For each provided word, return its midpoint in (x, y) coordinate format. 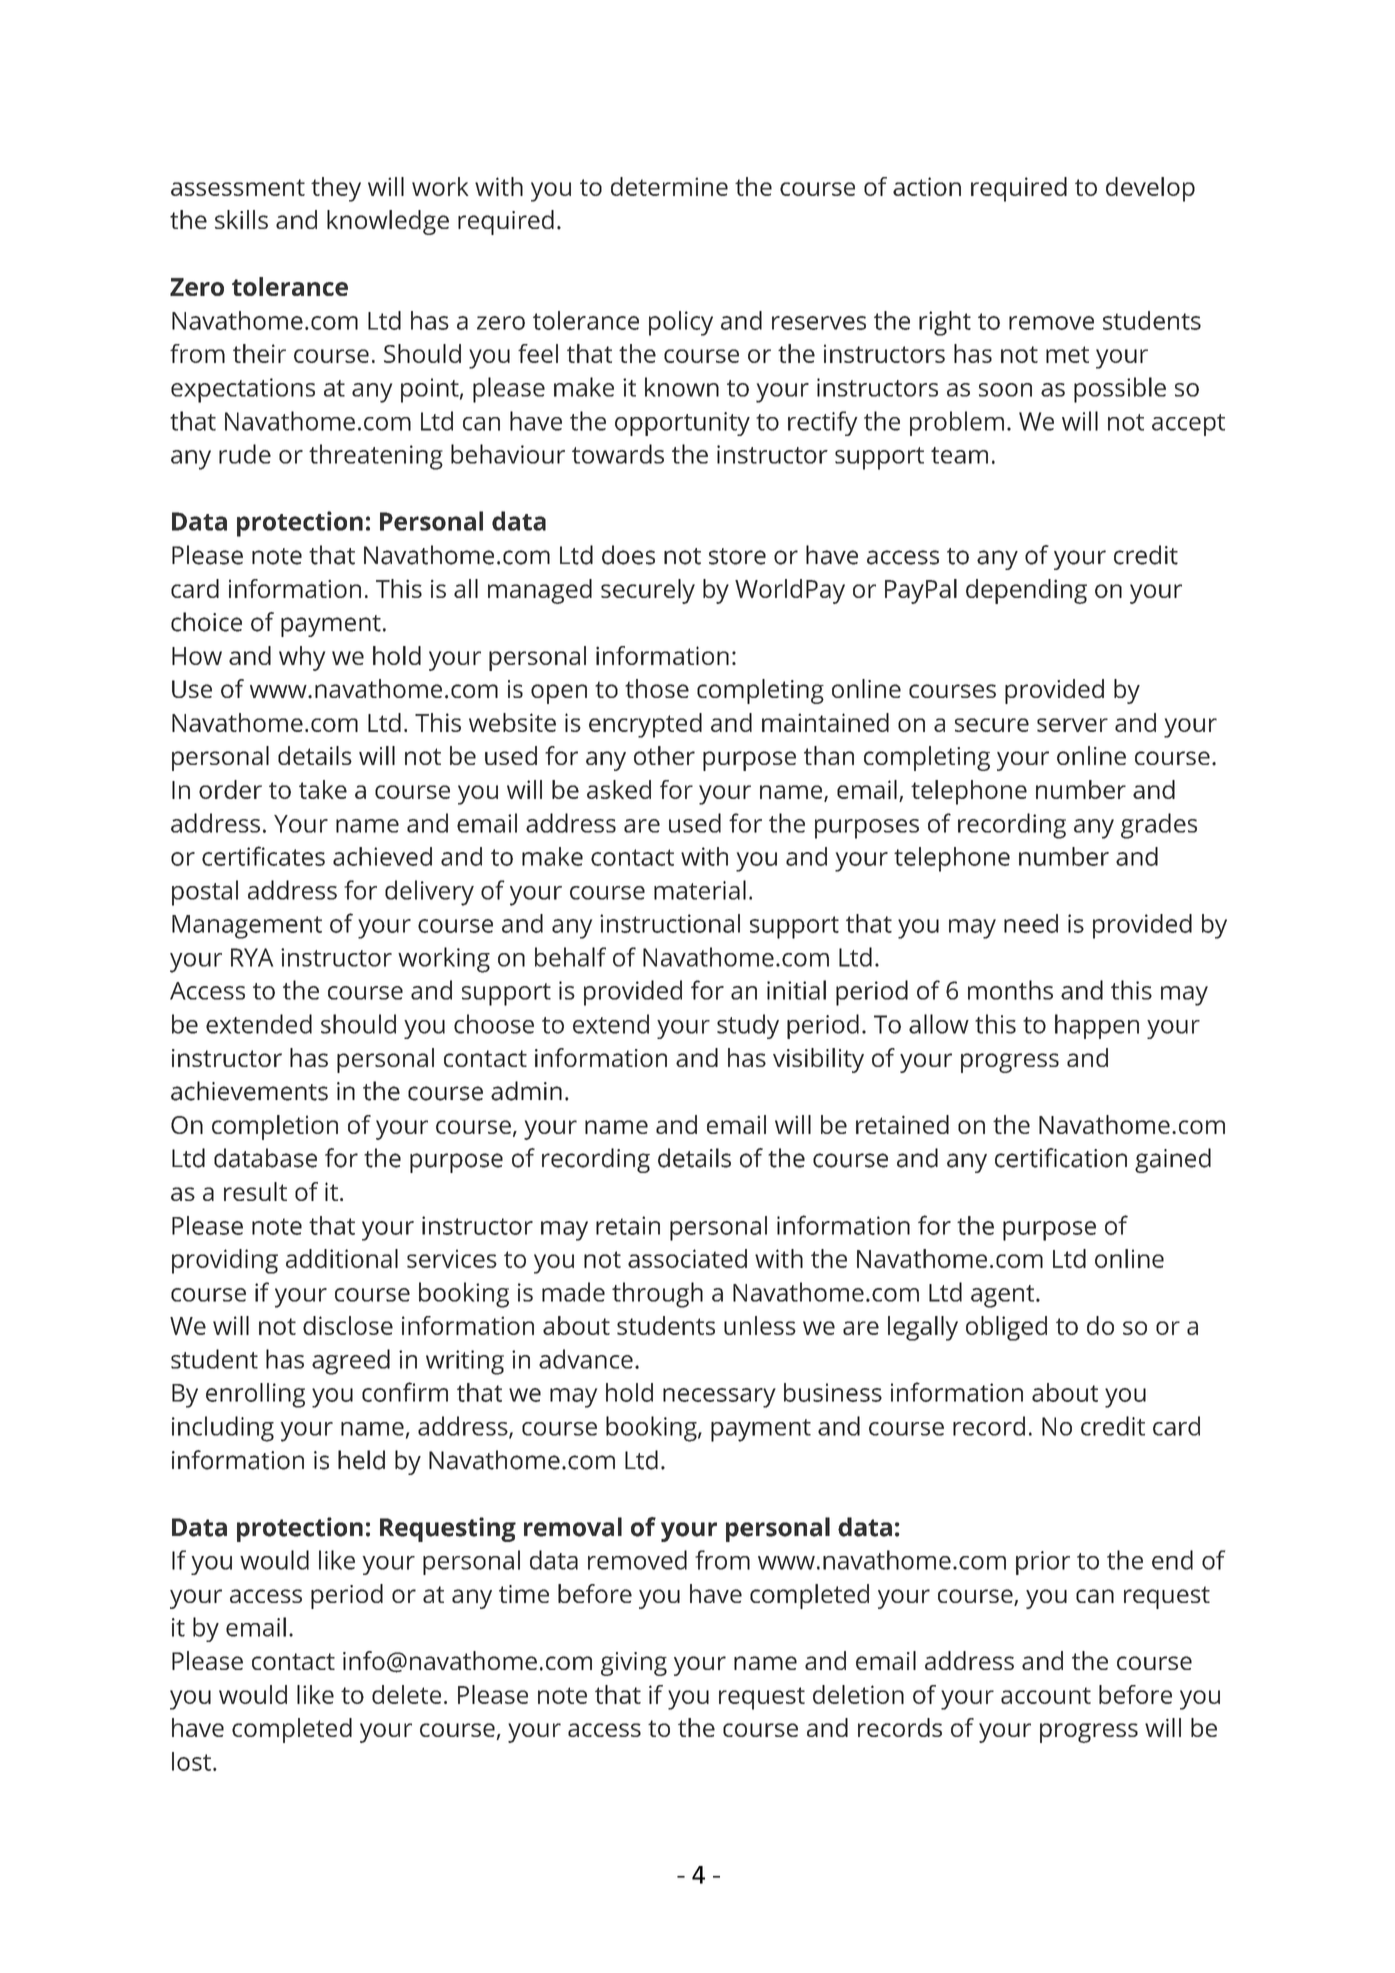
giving (634, 1664)
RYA (252, 957)
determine (669, 186)
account (1046, 1695)
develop (1150, 189)
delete (406, 1694)
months (1010, 990)
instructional (670, 923)
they (336, 189)
